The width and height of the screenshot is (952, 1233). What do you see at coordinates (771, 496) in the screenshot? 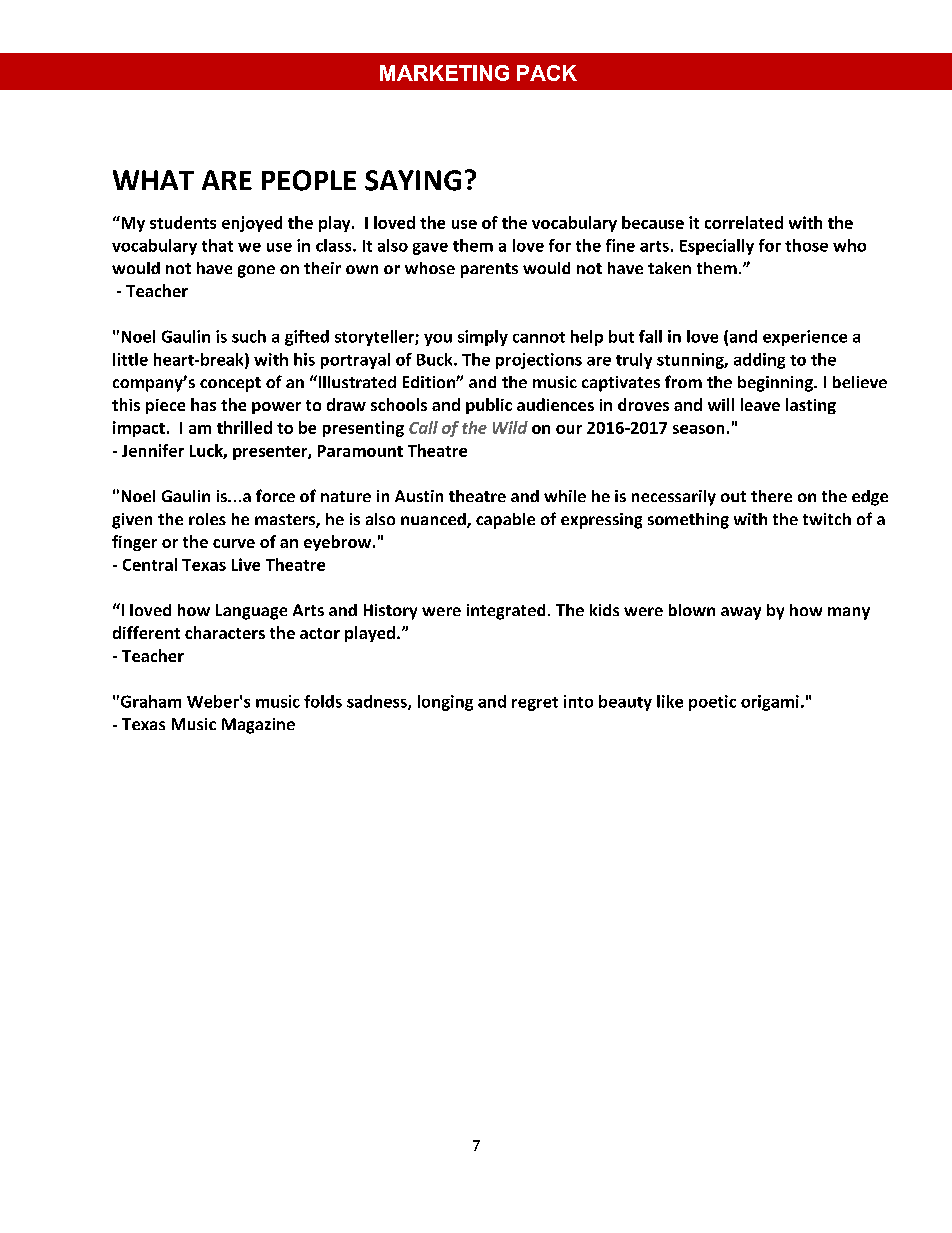
I see `there` at bounding box center [771, 496].
